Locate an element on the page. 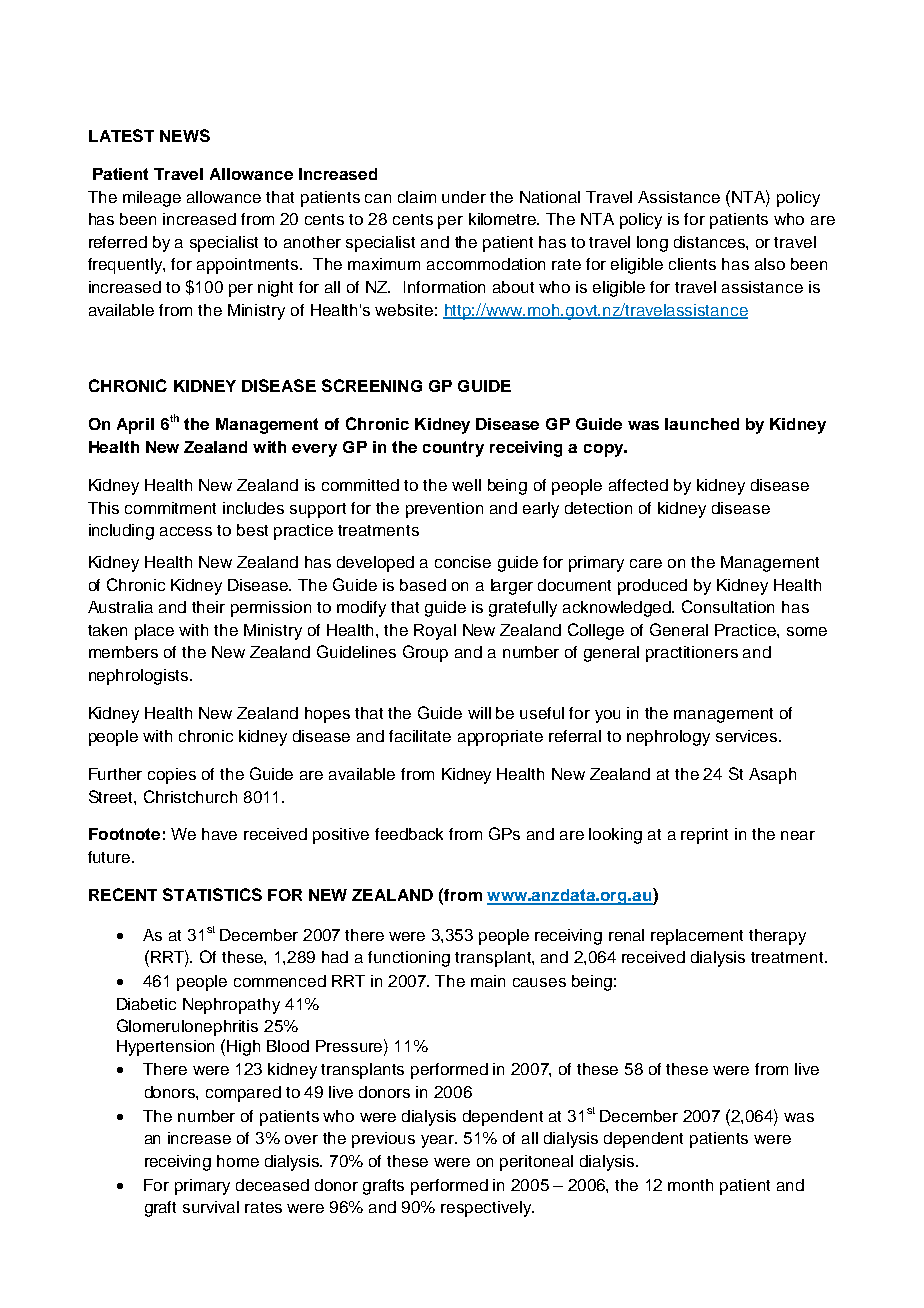 This image has width=924, height=1308. under is located at coordinates (464, 197).
